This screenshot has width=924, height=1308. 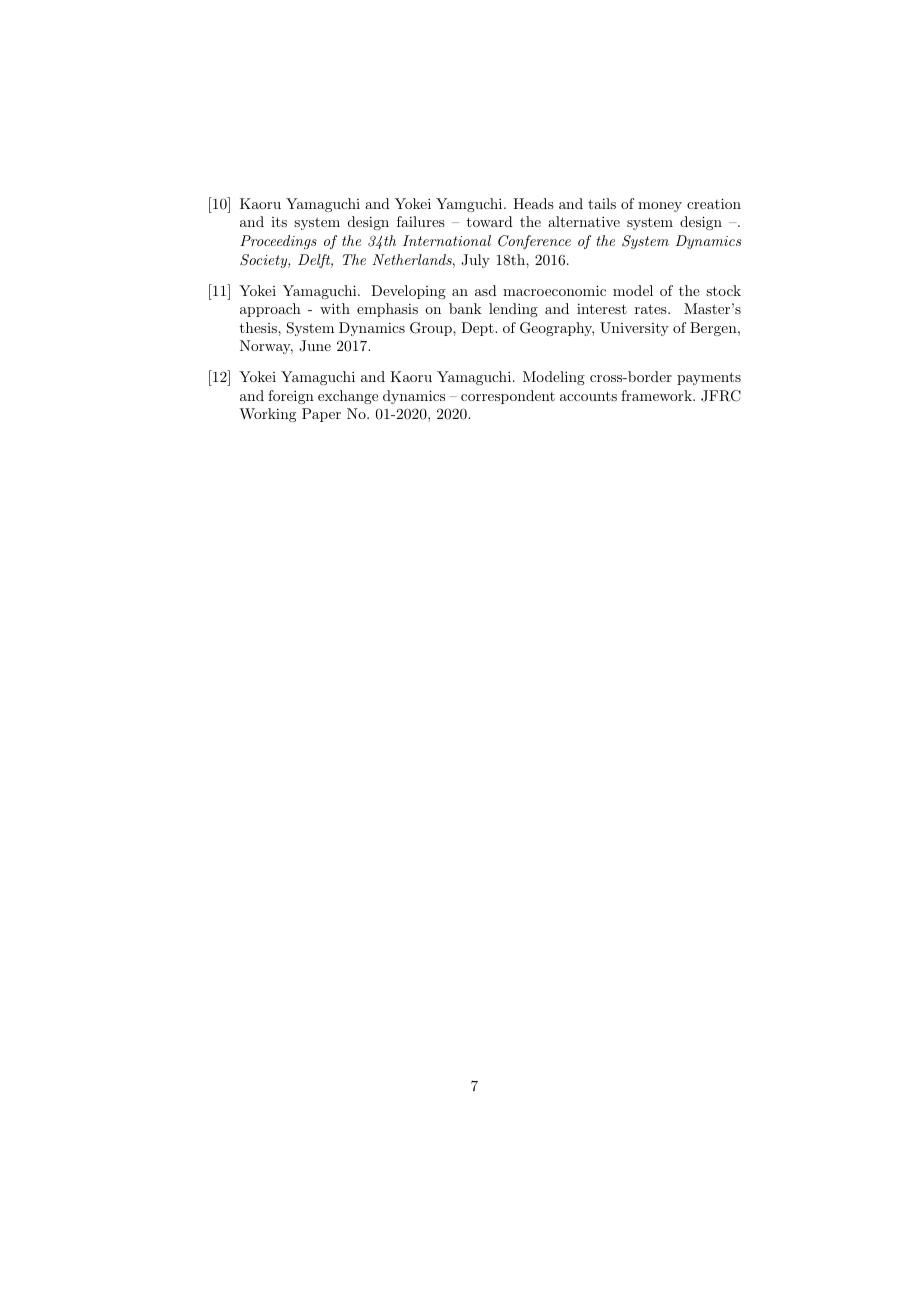 I want to click on rates, so click(x=652, y=309).
